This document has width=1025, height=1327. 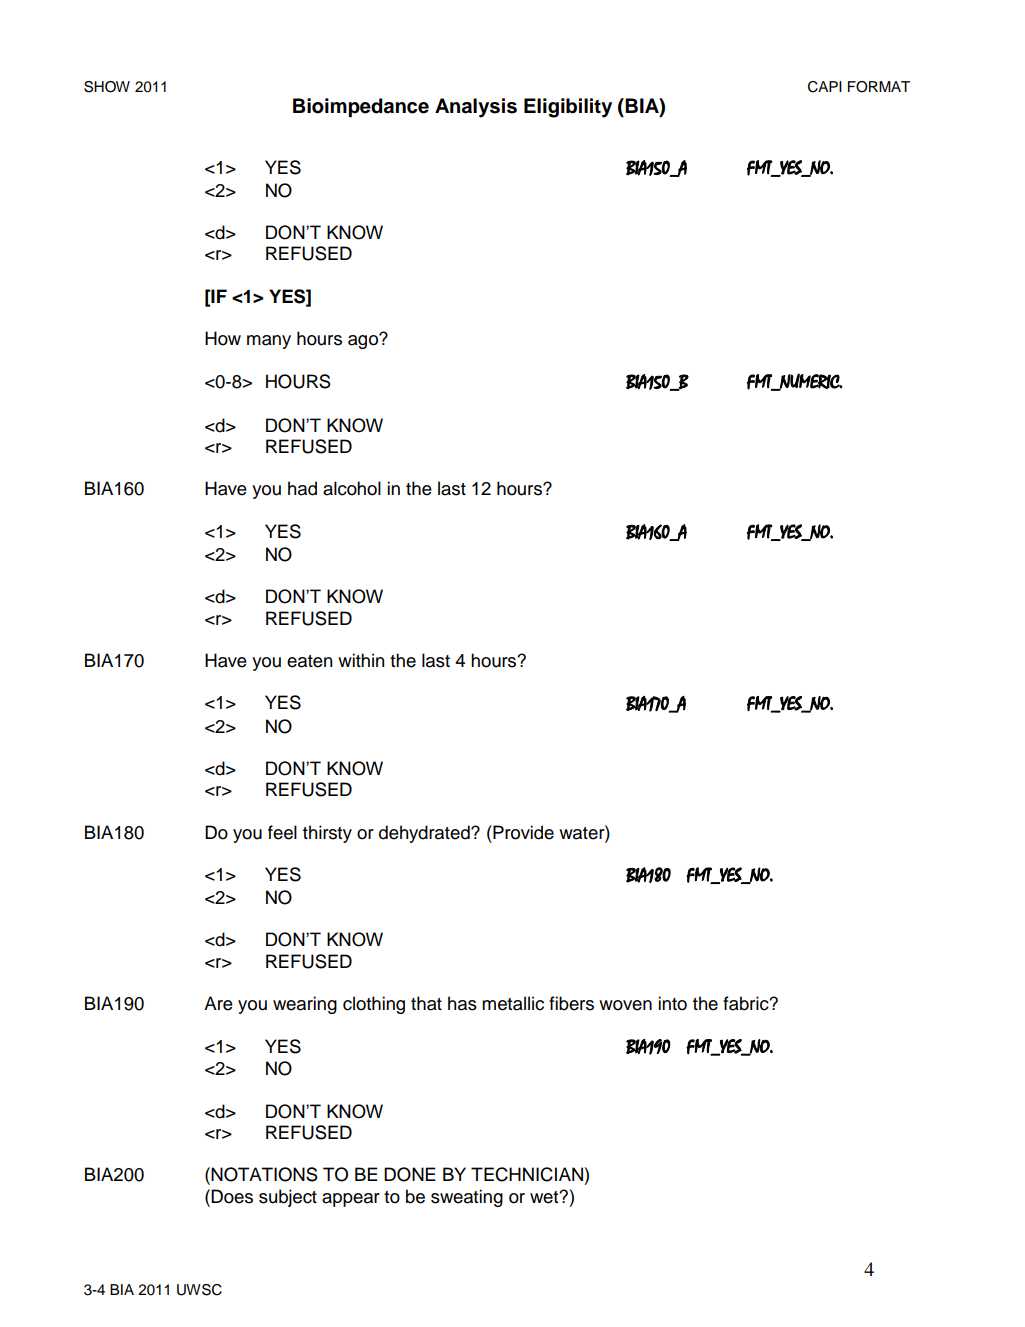 What do you see at coordinates (879, 87) in the document?
I see `FORMAT` at bounding box center [879, 87].
